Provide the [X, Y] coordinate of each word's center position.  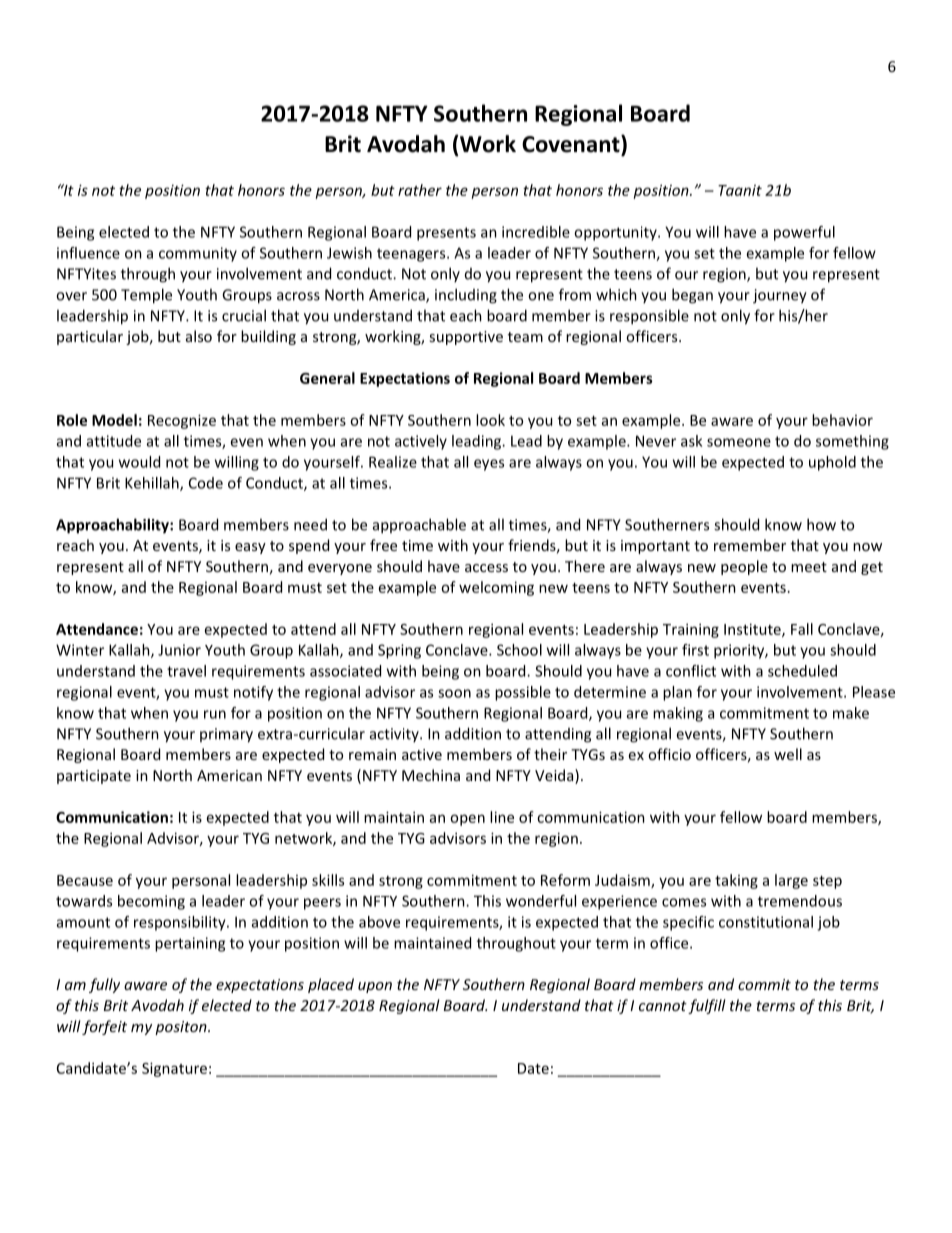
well [788, 754]
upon [375, 987]
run [215, 714]
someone [739, 442]
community [198, 254]
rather [420, 190]
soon [454, 693]
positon [182, 1028]
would [139, 462]
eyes [489, 465]
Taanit [740, 190]
